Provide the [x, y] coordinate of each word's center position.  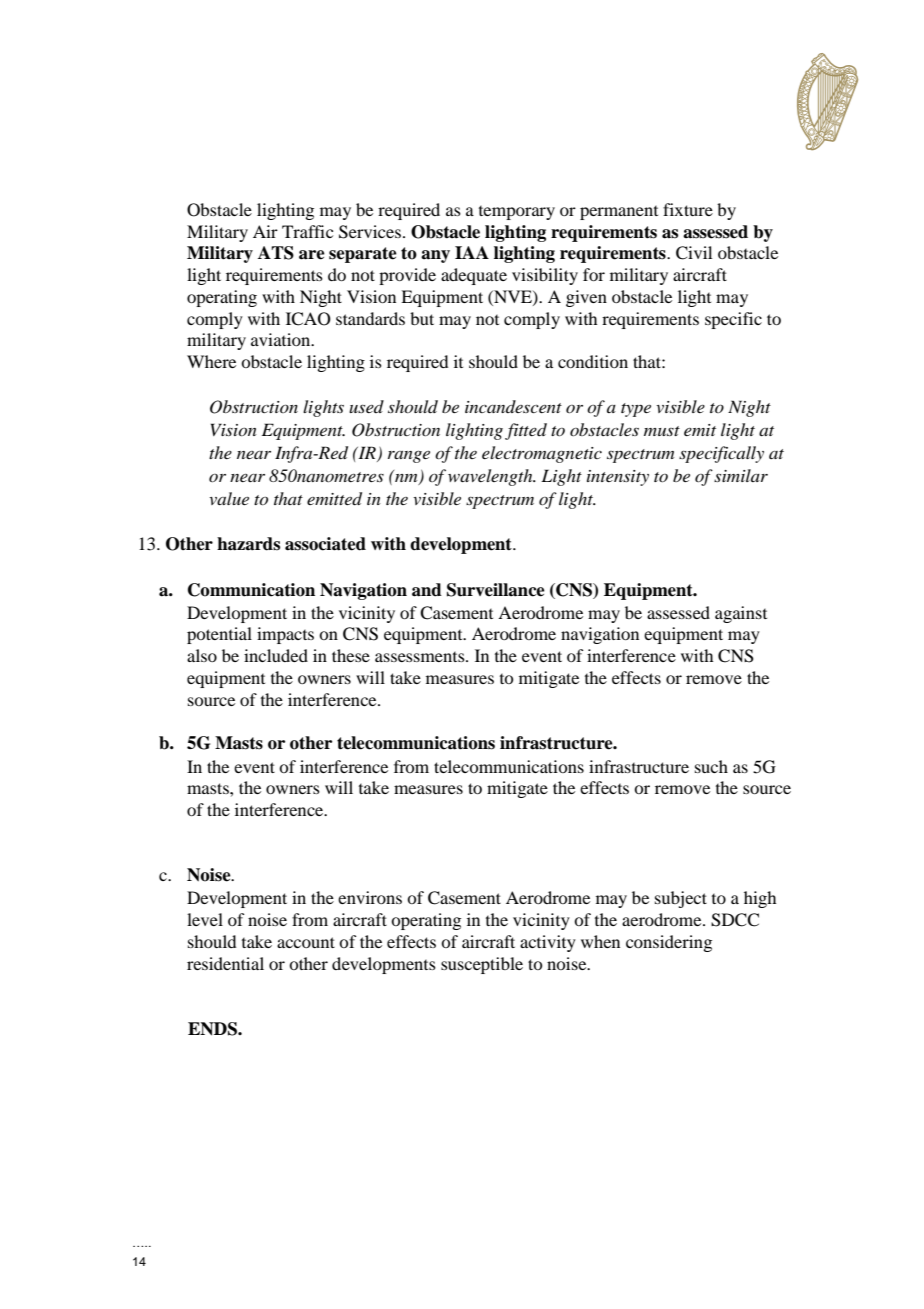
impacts [285, 635]
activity [548, 943]
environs [370, 897]
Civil [694, 253]
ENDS [213, 1029]
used [366, 406]
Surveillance [496, 590]
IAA [472, 252]
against [741, 614]
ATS [276, 253]
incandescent [513, 406]
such [711, 766]
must [662, 431]
